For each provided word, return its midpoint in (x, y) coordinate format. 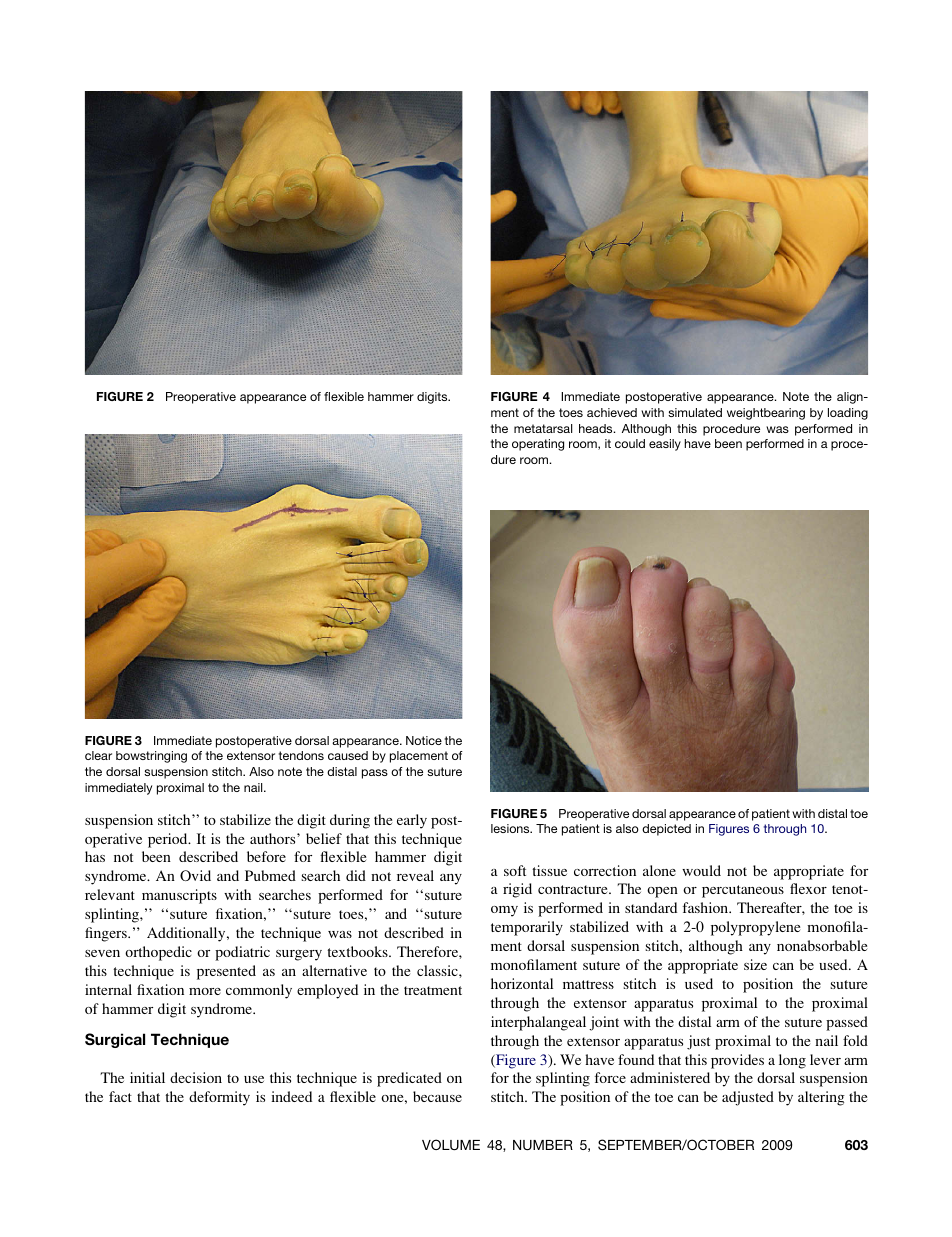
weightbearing (766, 414)
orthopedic (158, 953)
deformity (219, 1098)
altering (821, 1098)
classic (438, 970)
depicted (666, 830)
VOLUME (451, 1144)
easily (665, 445)
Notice (424, 740)
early (412, 821)
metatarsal (543, 428)
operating (538, 445)
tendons (301, 755)
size (755, 964)
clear (98, 755)
